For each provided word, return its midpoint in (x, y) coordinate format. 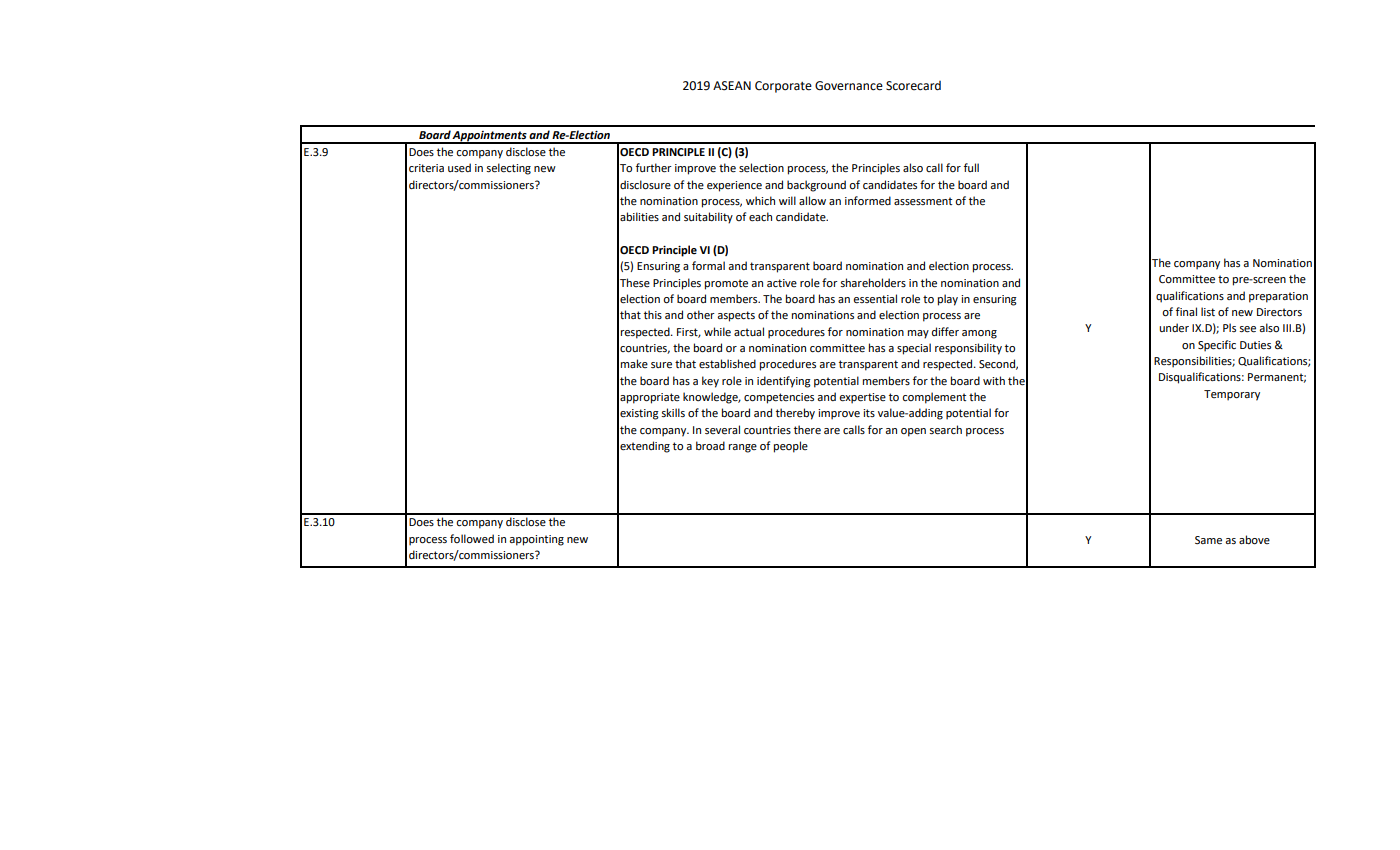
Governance (849, 86)
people (791, 447)
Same (1208, 540)
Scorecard (913, 86)
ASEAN (732, 86)
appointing (536, 540)
